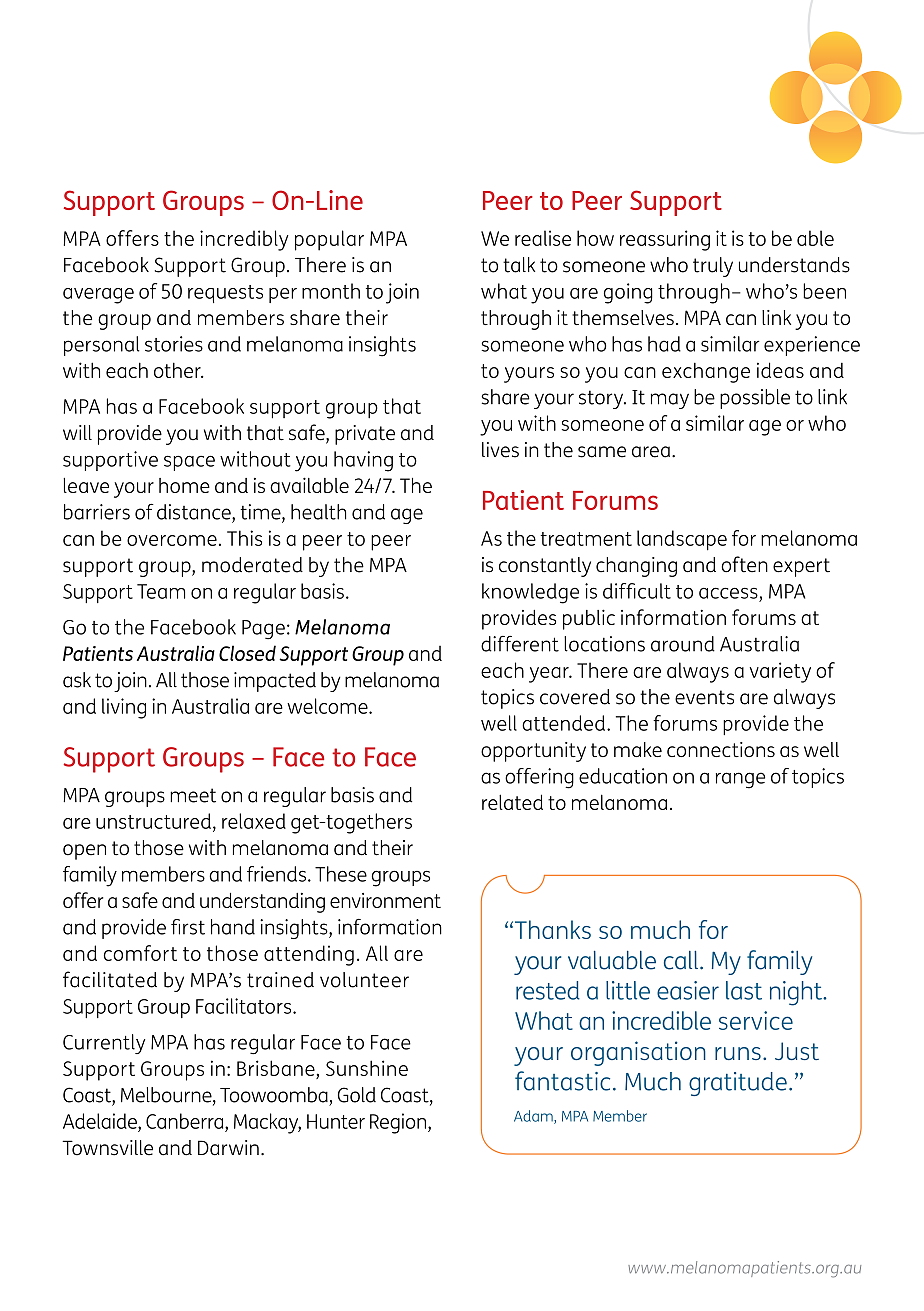 The image size is (924, 1311). Describe the element at coordinates (186, 1121) in the page. I see `Canberra` at that location.
